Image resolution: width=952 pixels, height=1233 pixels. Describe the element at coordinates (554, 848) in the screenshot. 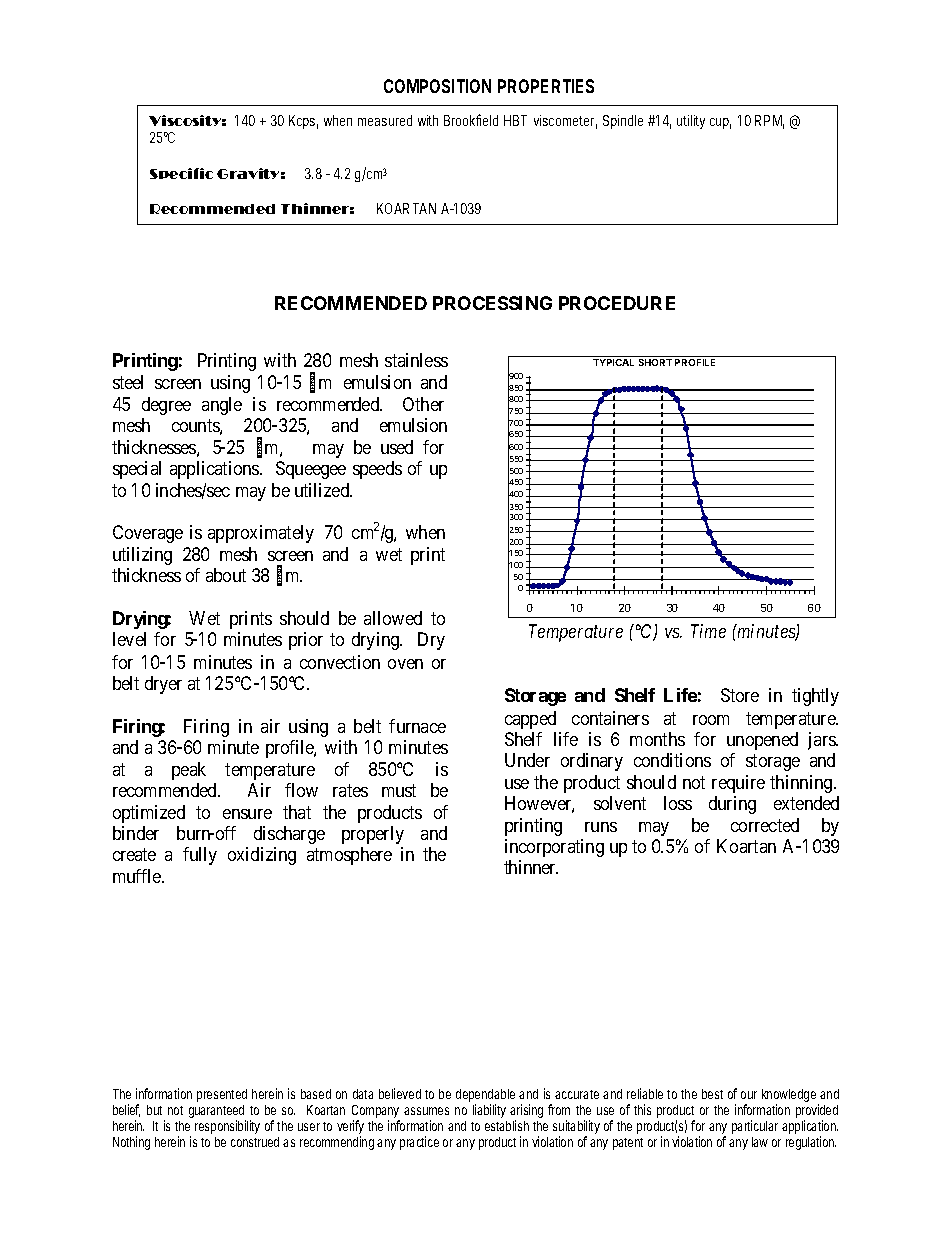

I see `incorporating` at that location.
